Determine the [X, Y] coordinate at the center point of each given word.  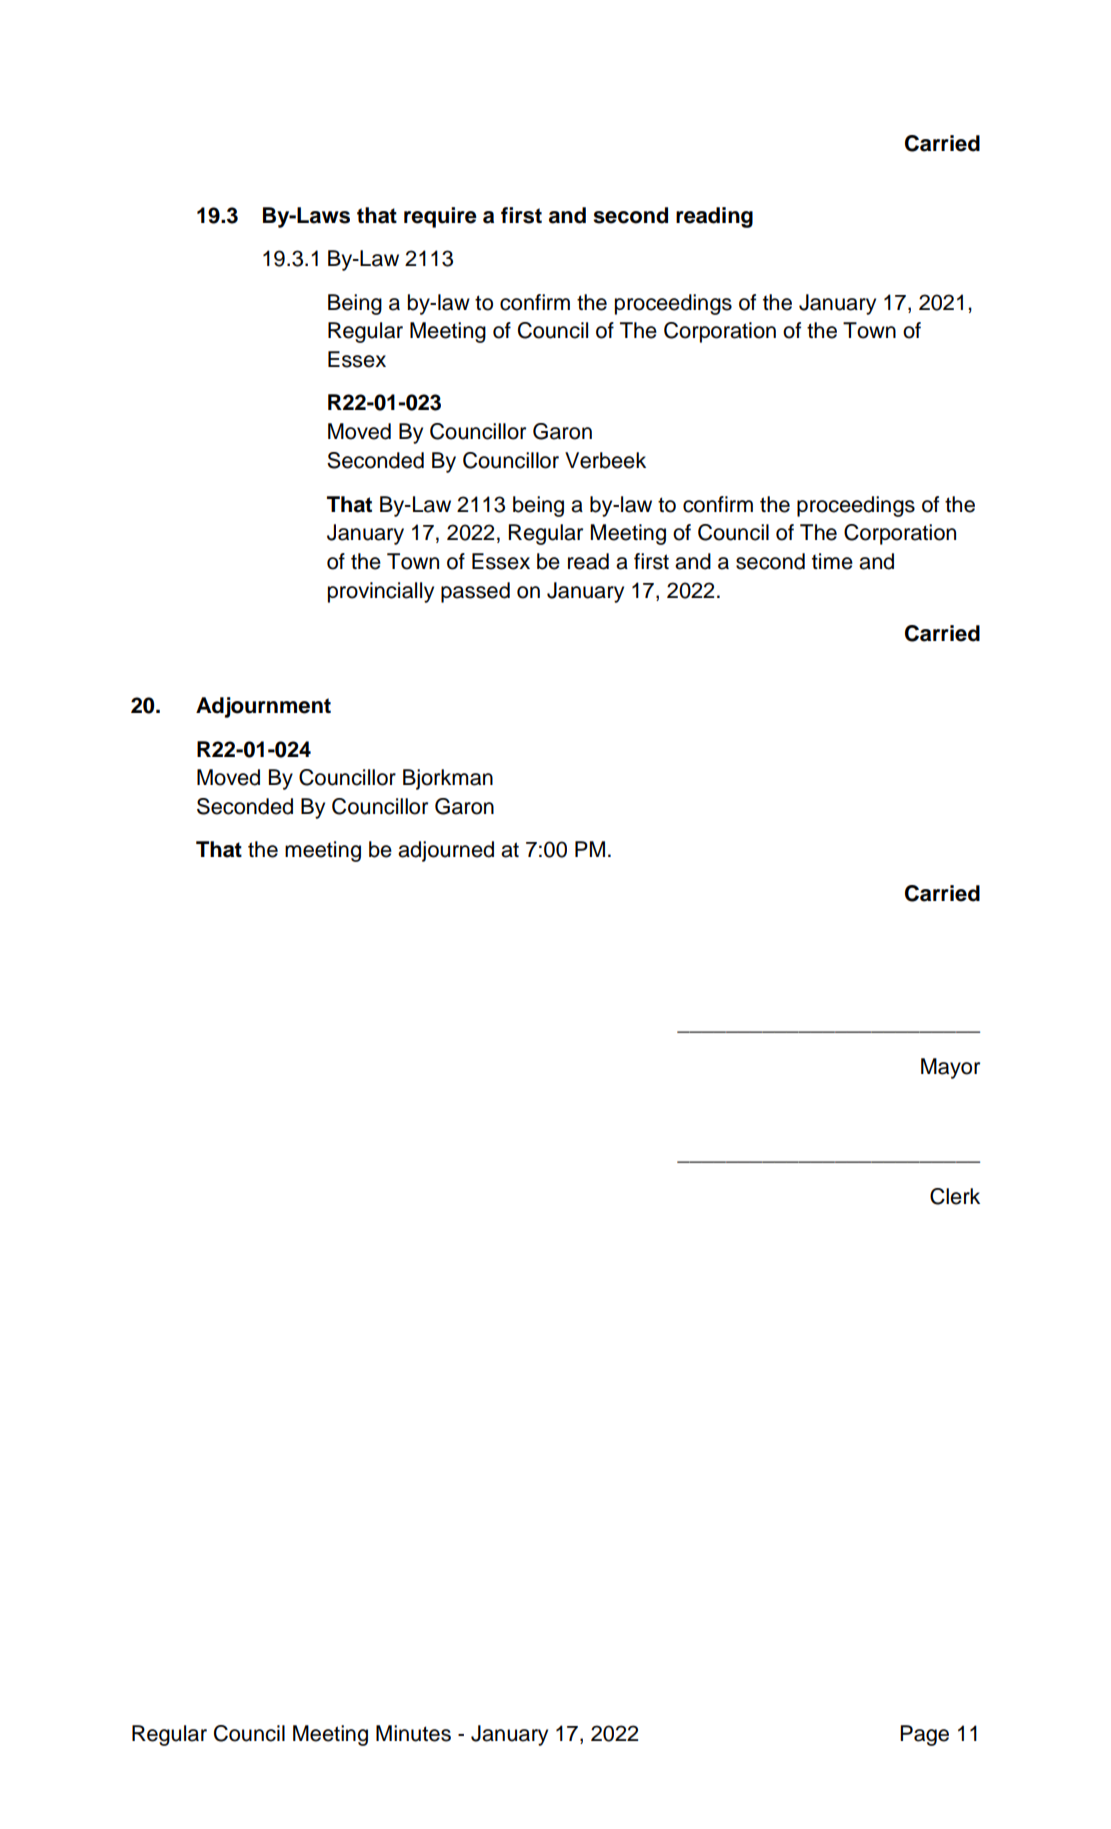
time [832, 561]
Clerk [955, 1196]
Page [924, 1735]
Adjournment [263, 707]
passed [475, 592]
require [440, 217]
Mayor [950, 1068]
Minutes [413, 1733]
